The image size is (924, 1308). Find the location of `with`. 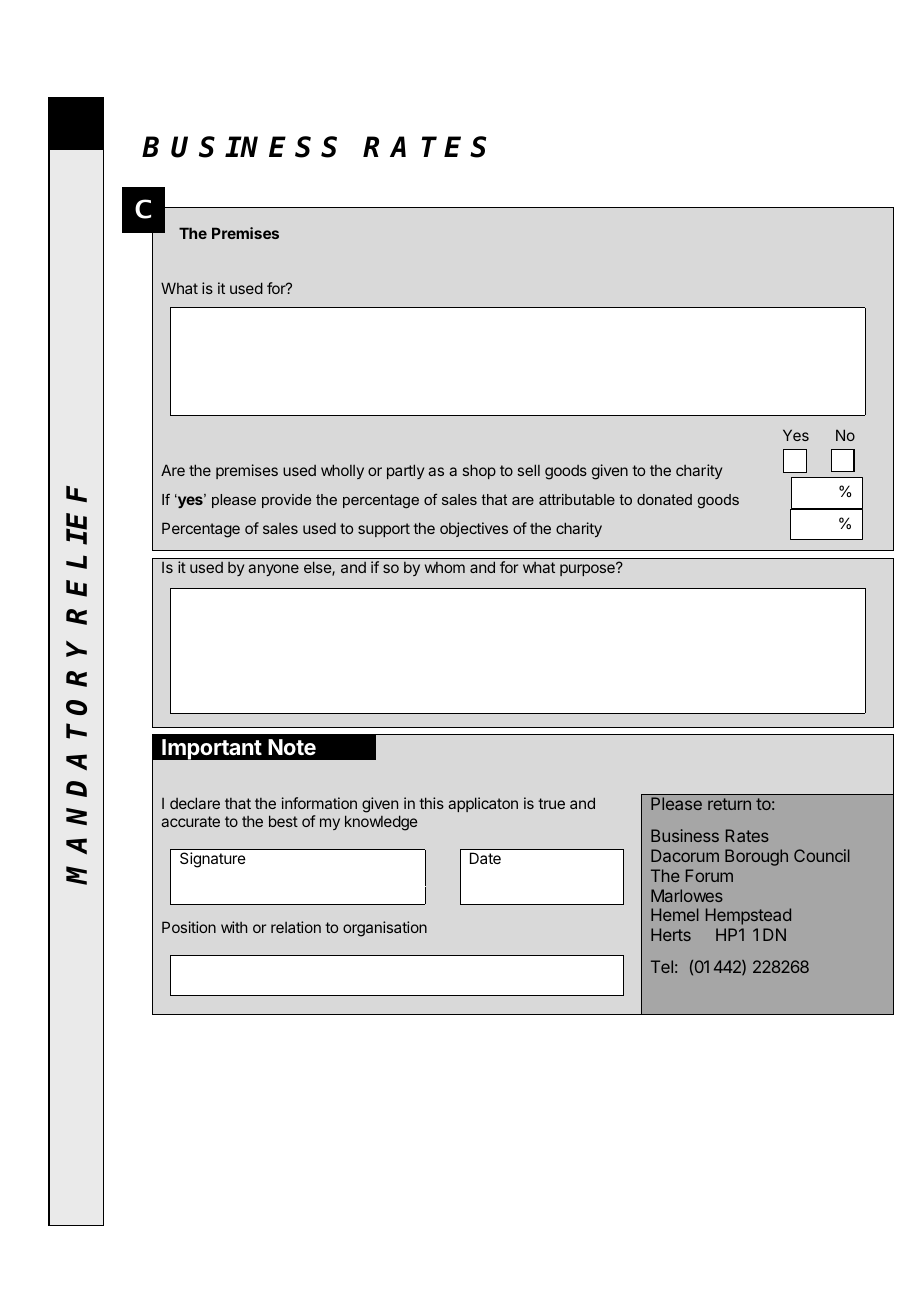

with is located at coordinates (234, 927).
